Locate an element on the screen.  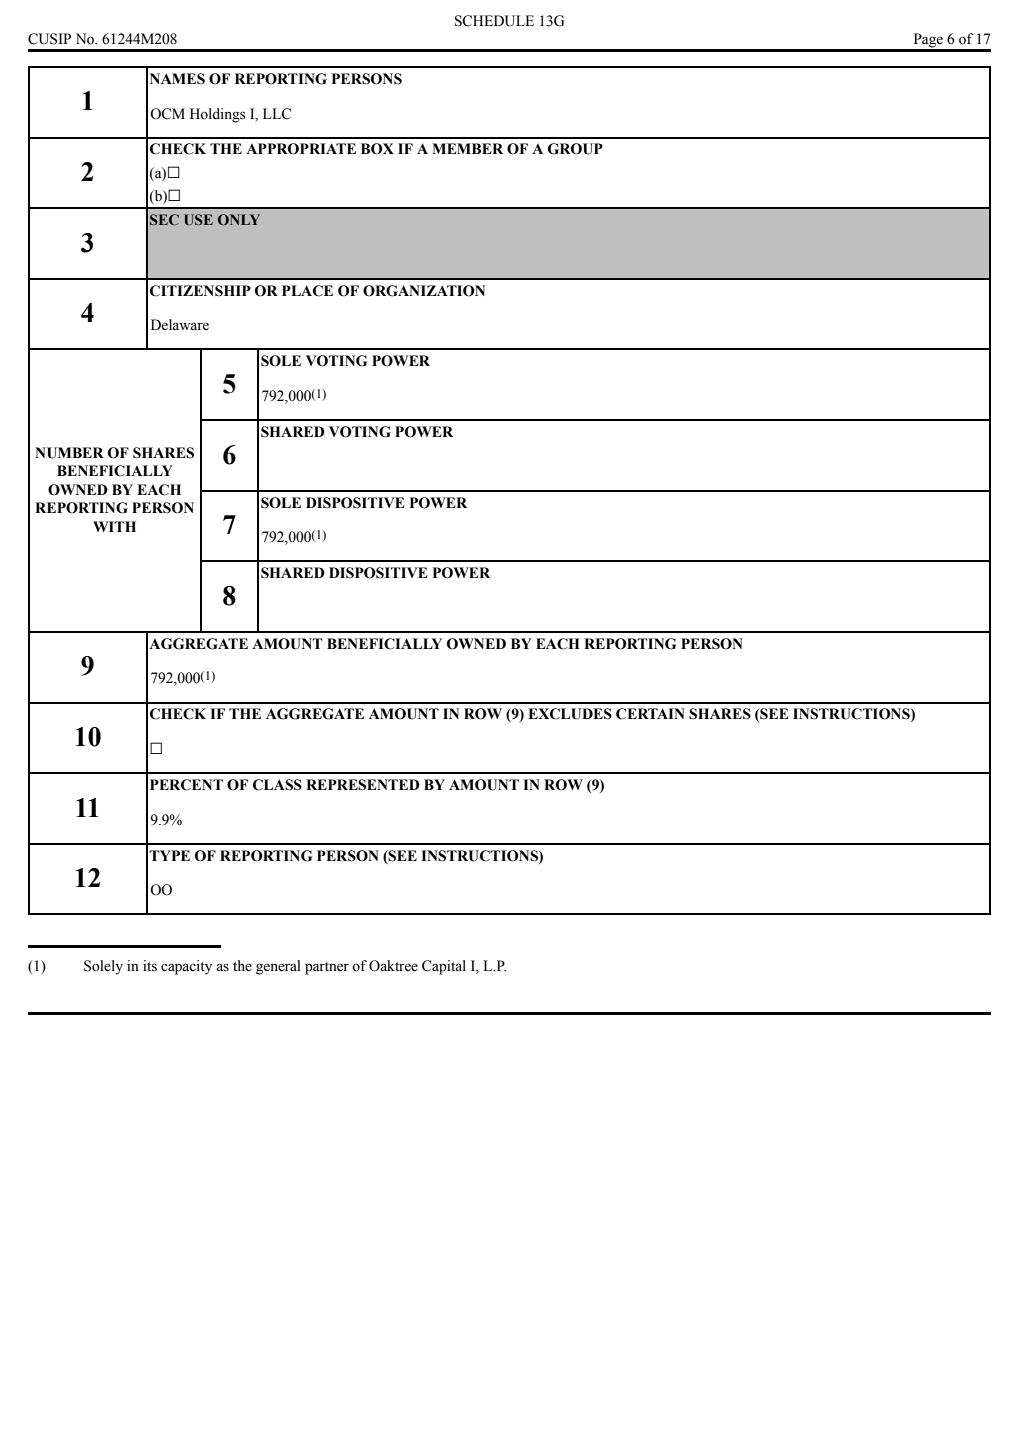
EXCLUDES is located at coordinates (570, 714).
